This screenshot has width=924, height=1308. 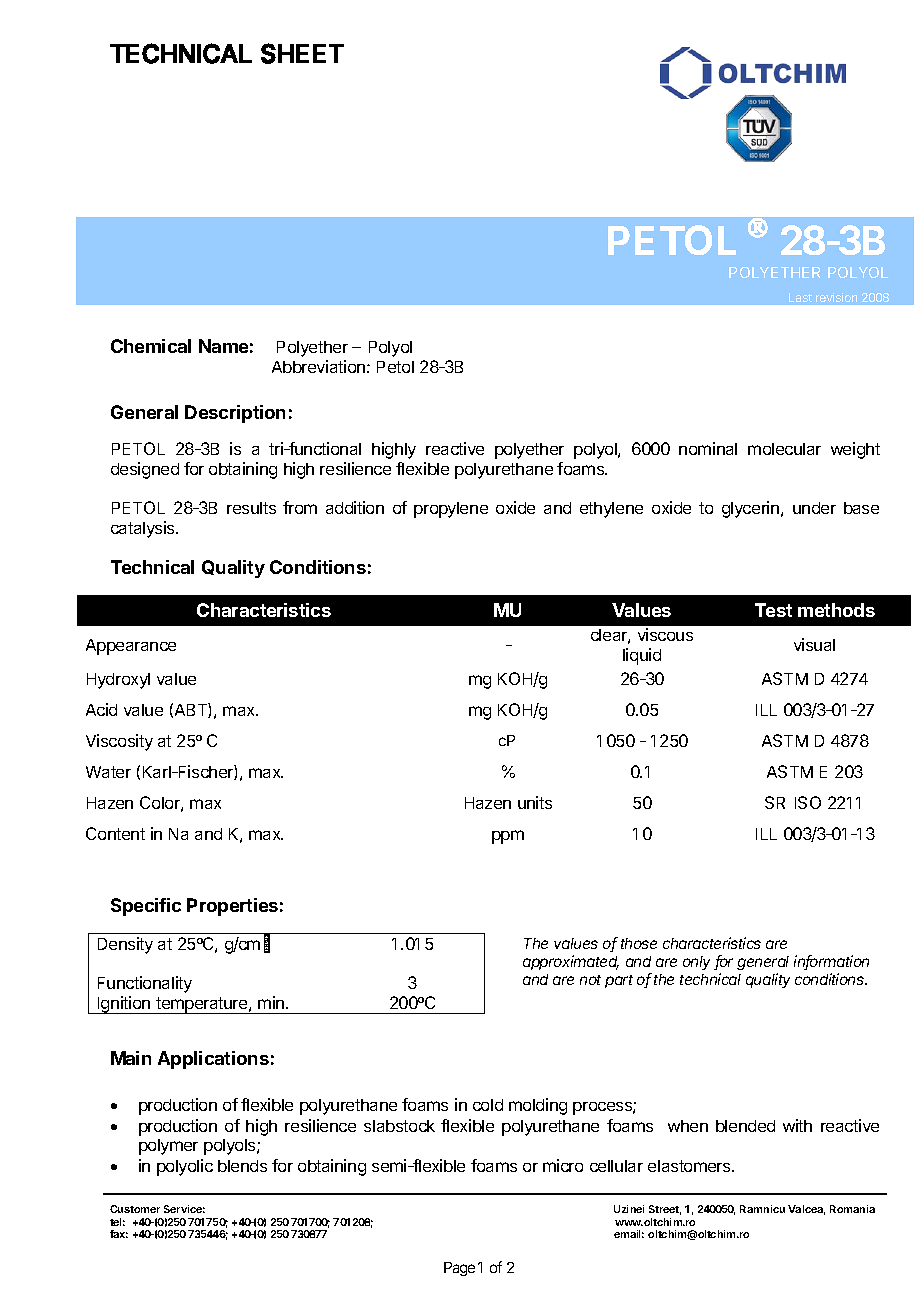 I want to click on SHEET, so click(x=302, y=53).
